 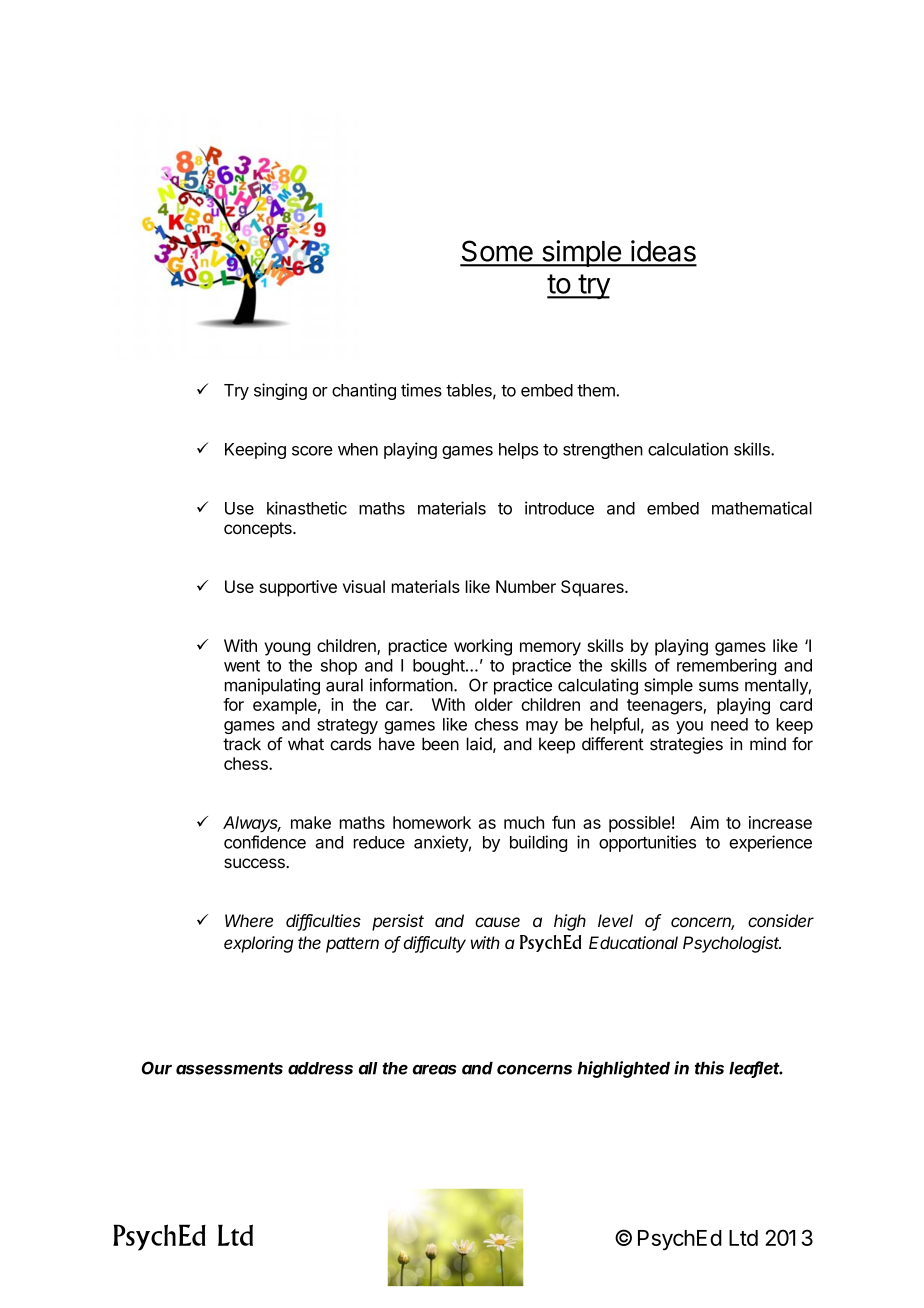 I want to click on working, so click(x=483, y=647).
